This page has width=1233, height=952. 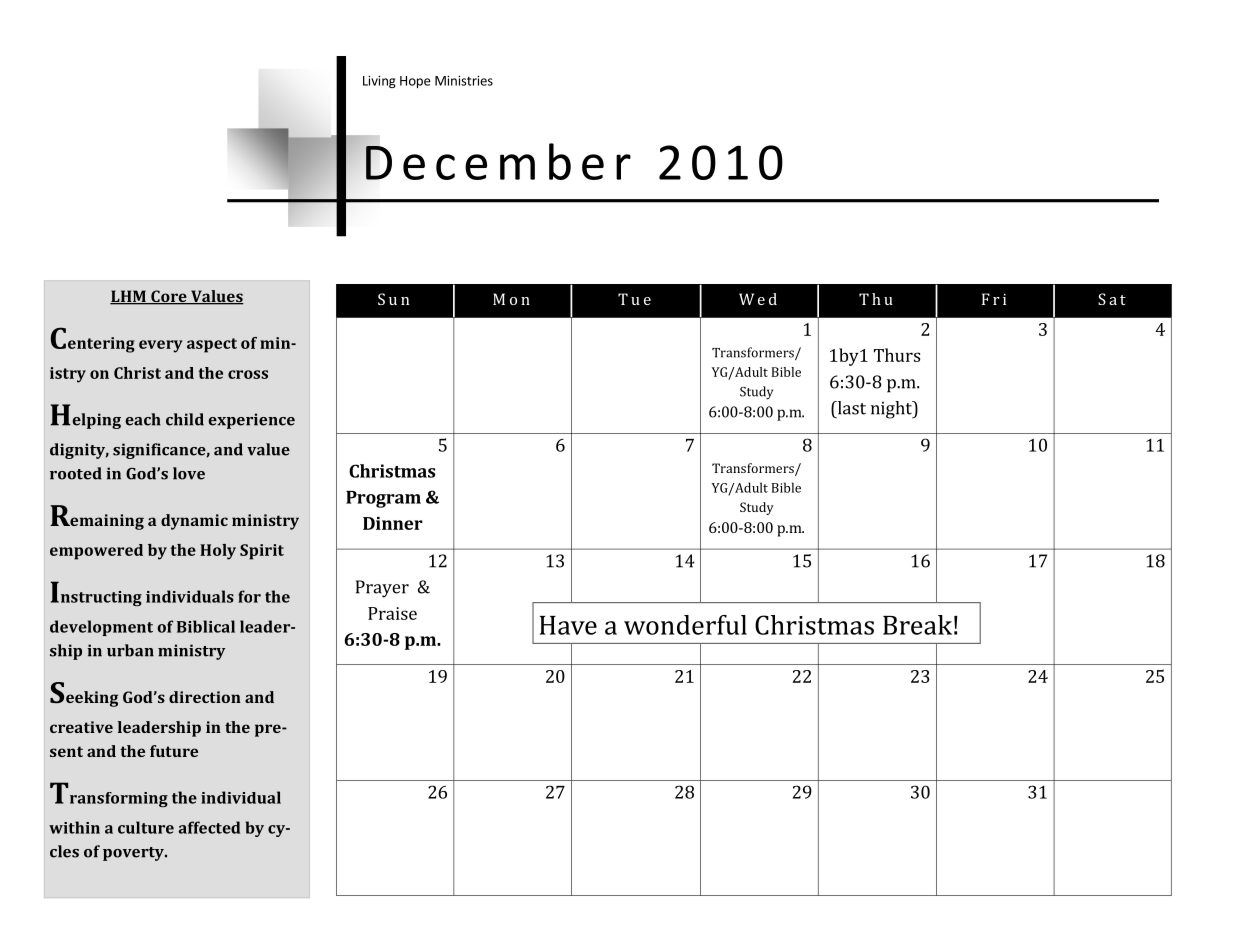 I want to click on Ministries, so click(x=464, y=81).
